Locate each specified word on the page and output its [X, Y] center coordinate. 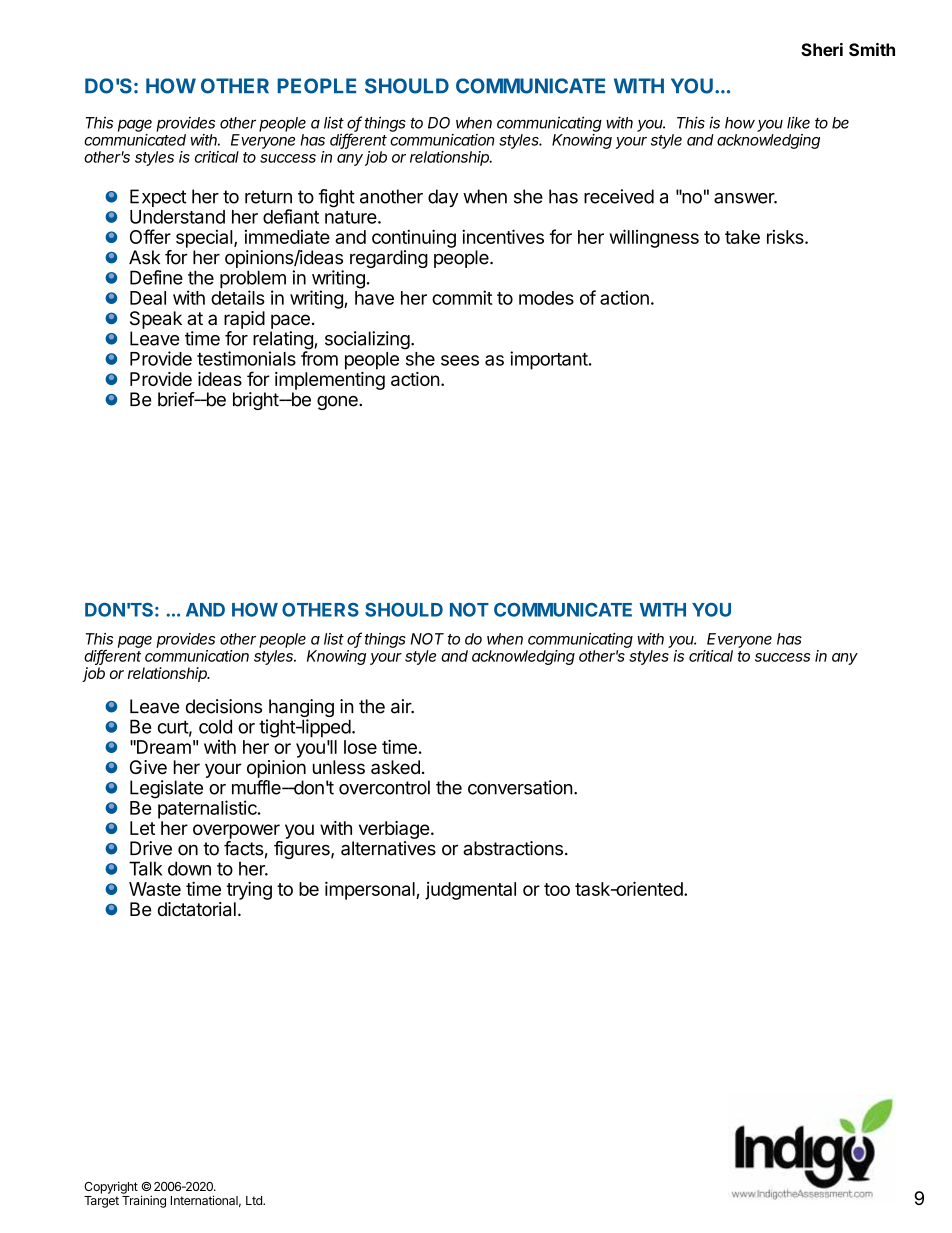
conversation [520, 787]
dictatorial [197, 909]
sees [460, 360]
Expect [158, 198]
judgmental [470, 891]
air [402, 706]
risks [786, 237]
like [798, 122]
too [557, 889]
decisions [224, 706]
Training [144, 1201]
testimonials [246, 358]
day [443, 198]
